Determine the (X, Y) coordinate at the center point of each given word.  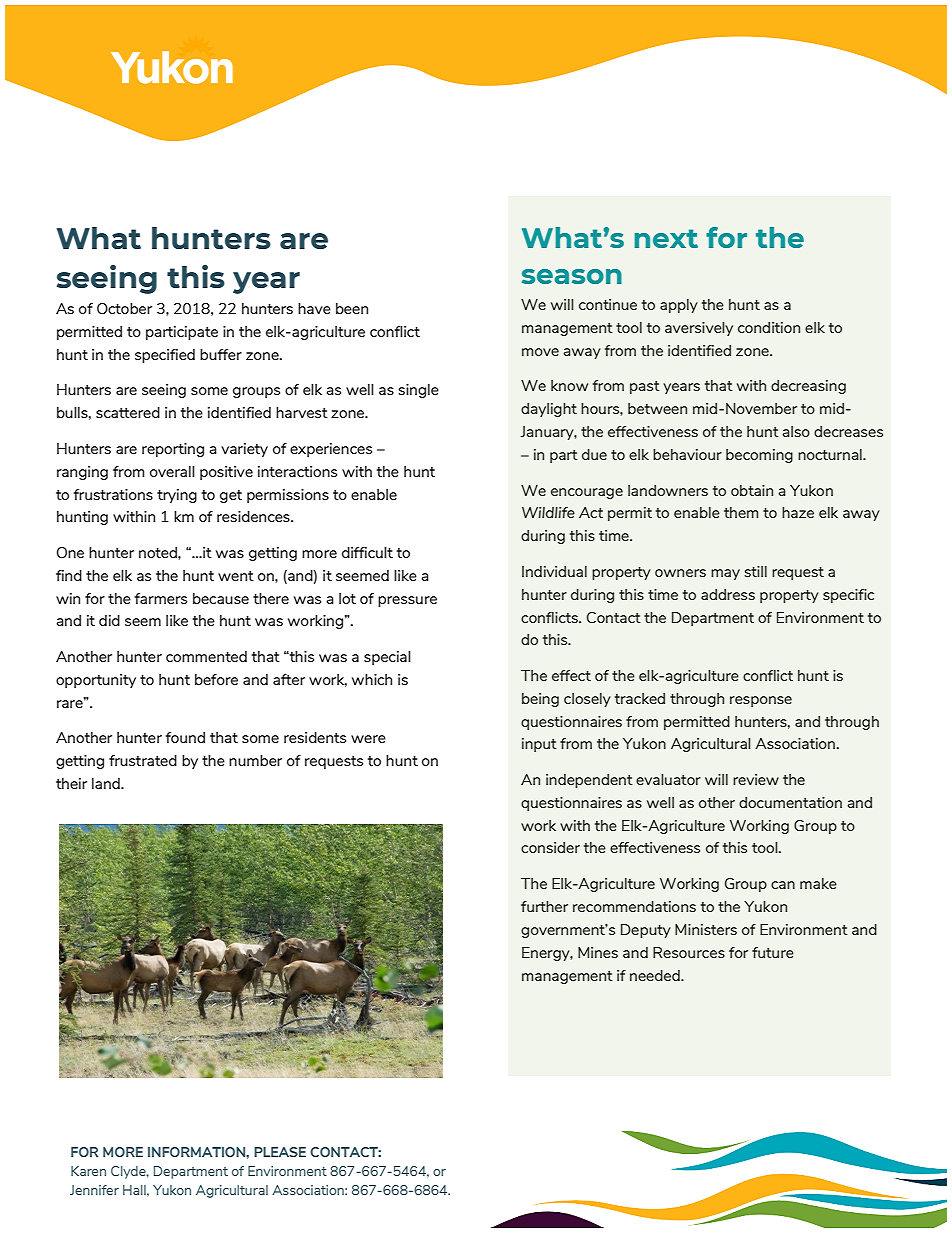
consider (550, 847)
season (572, 276)
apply (679, 306)
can (783, 885)
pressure (407, 601)
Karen (88, 1171)
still (756, 571)
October (124, 308)
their (71, 783)
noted (159, 552)
